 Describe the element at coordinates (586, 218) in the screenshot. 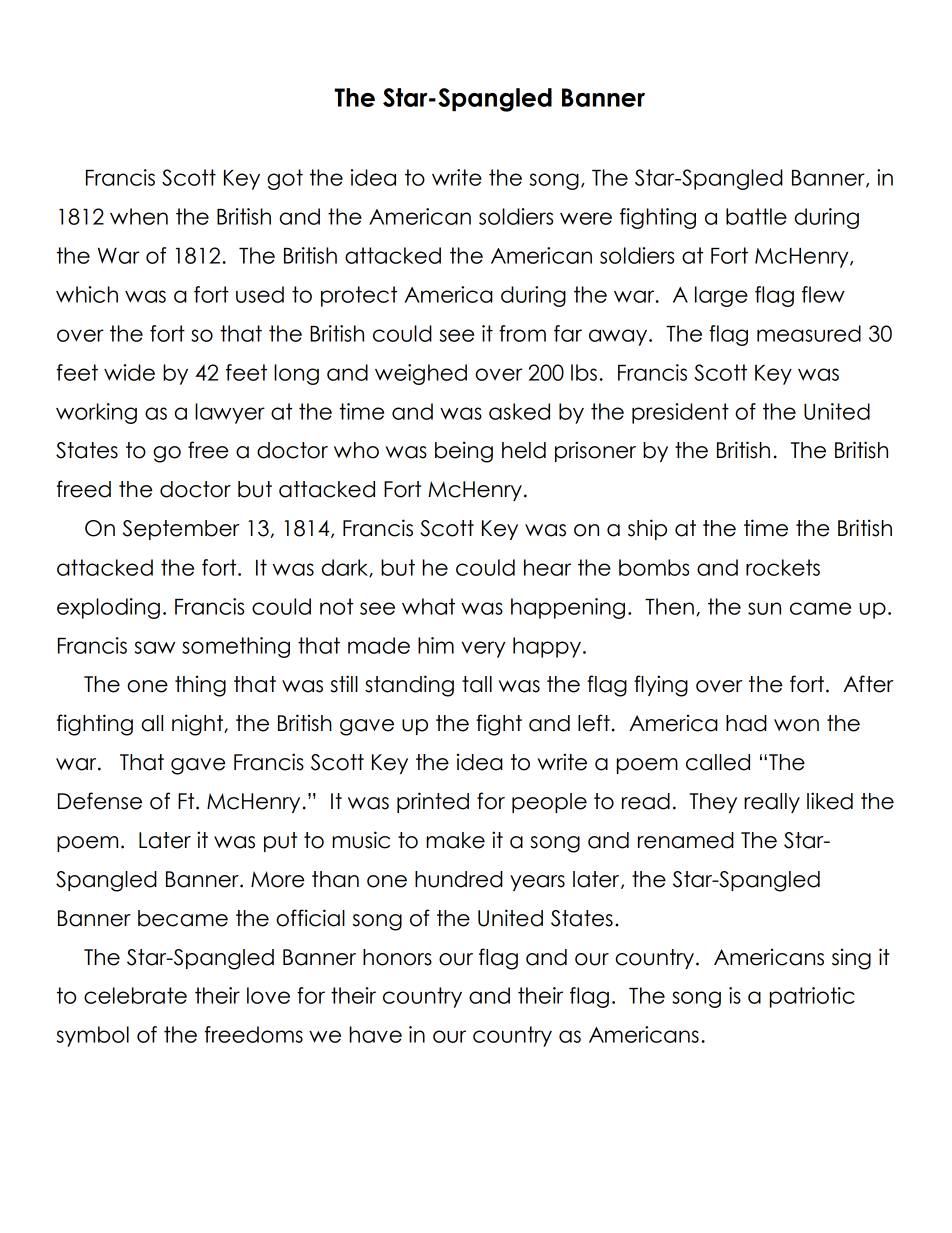

I see `were` at that location.
